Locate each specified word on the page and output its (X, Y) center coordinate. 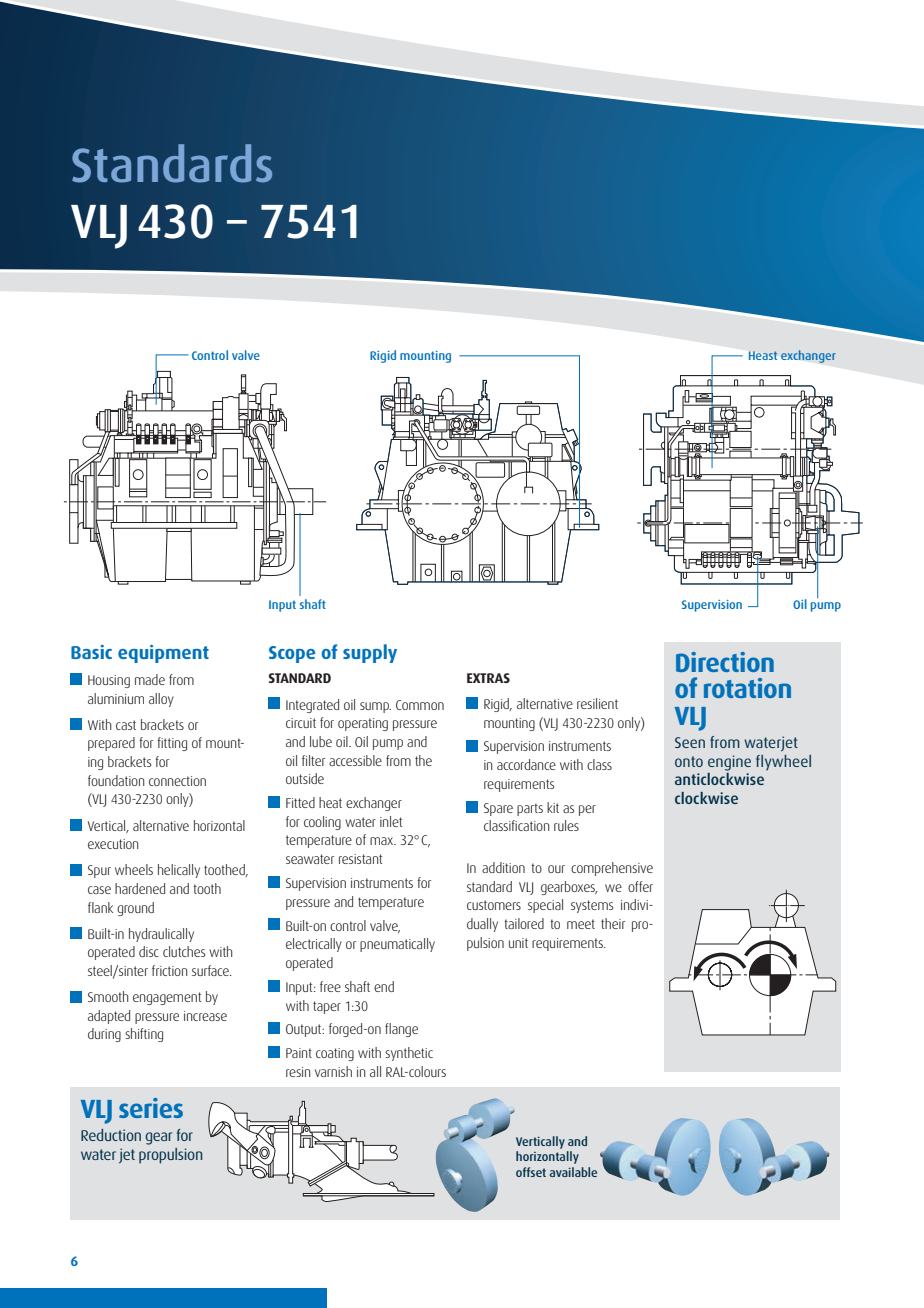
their (613, 923)
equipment (163, 654)
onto (689, 761)
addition (503, 867)
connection (177, 781)
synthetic (409, 1054)
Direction (725, 662)
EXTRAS (488, 678)
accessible (355, 760)
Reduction (111, 1135)
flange (401, 1030)
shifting (144, 1035)
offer (640, 886)
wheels (134, 869)
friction (169, 970)
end (384, 986)
